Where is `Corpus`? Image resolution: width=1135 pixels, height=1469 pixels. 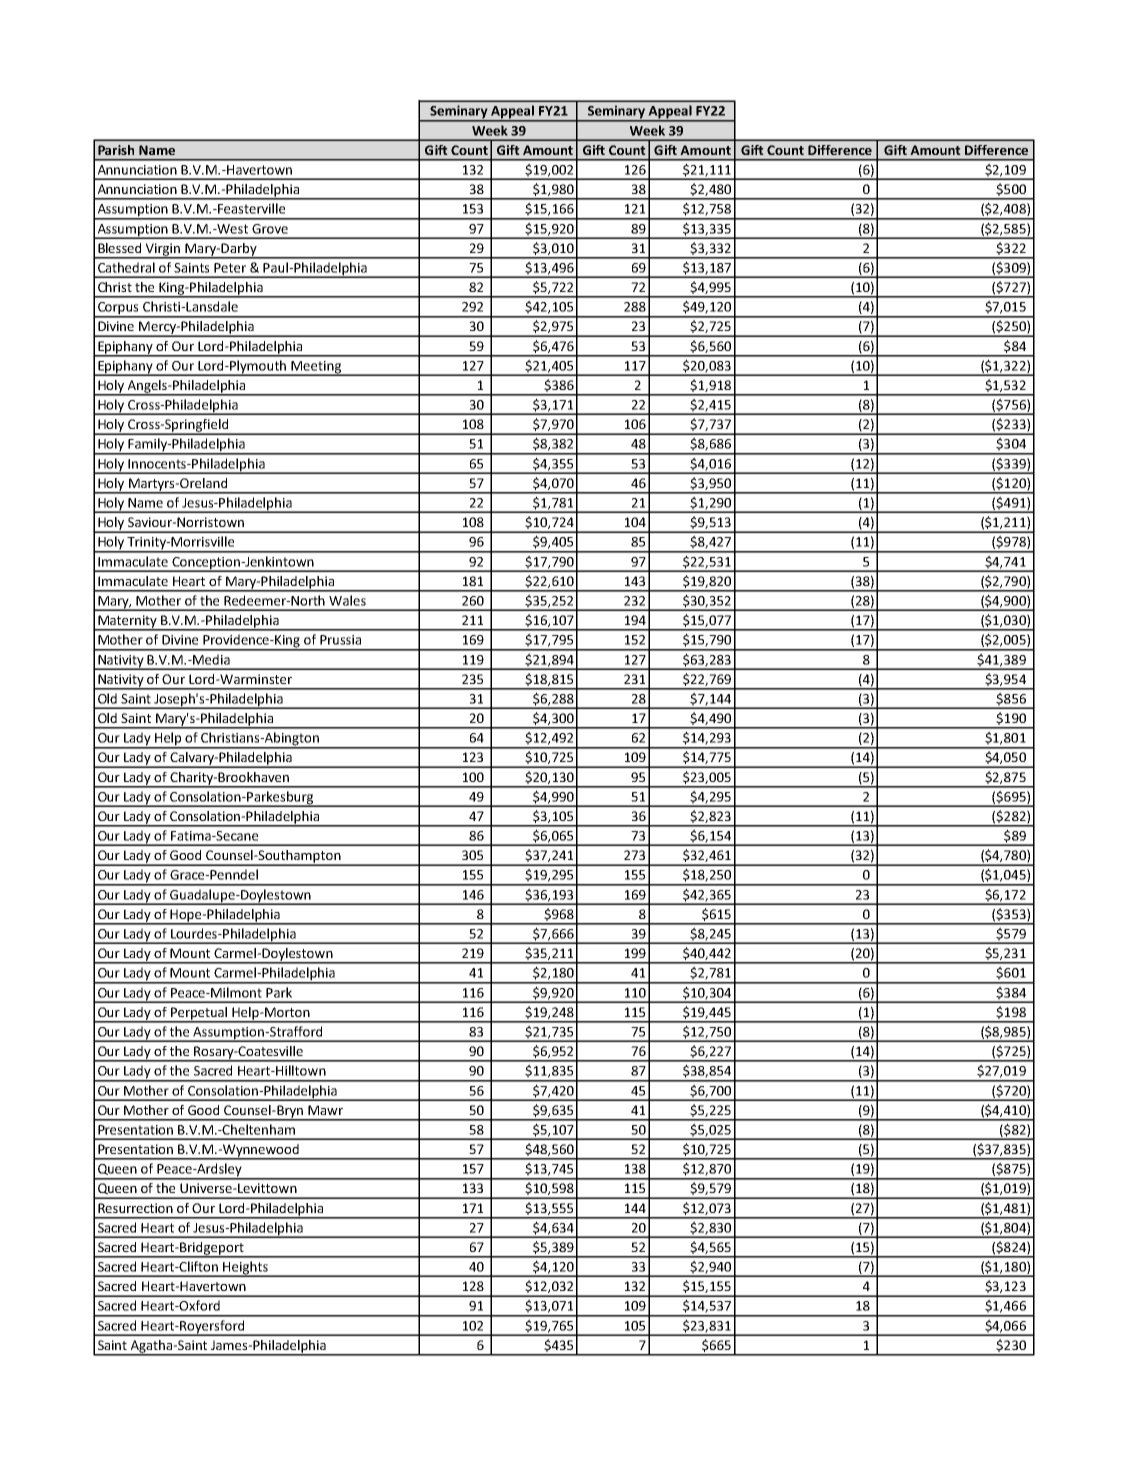
Corpus is located at coordinates (118, 309).
